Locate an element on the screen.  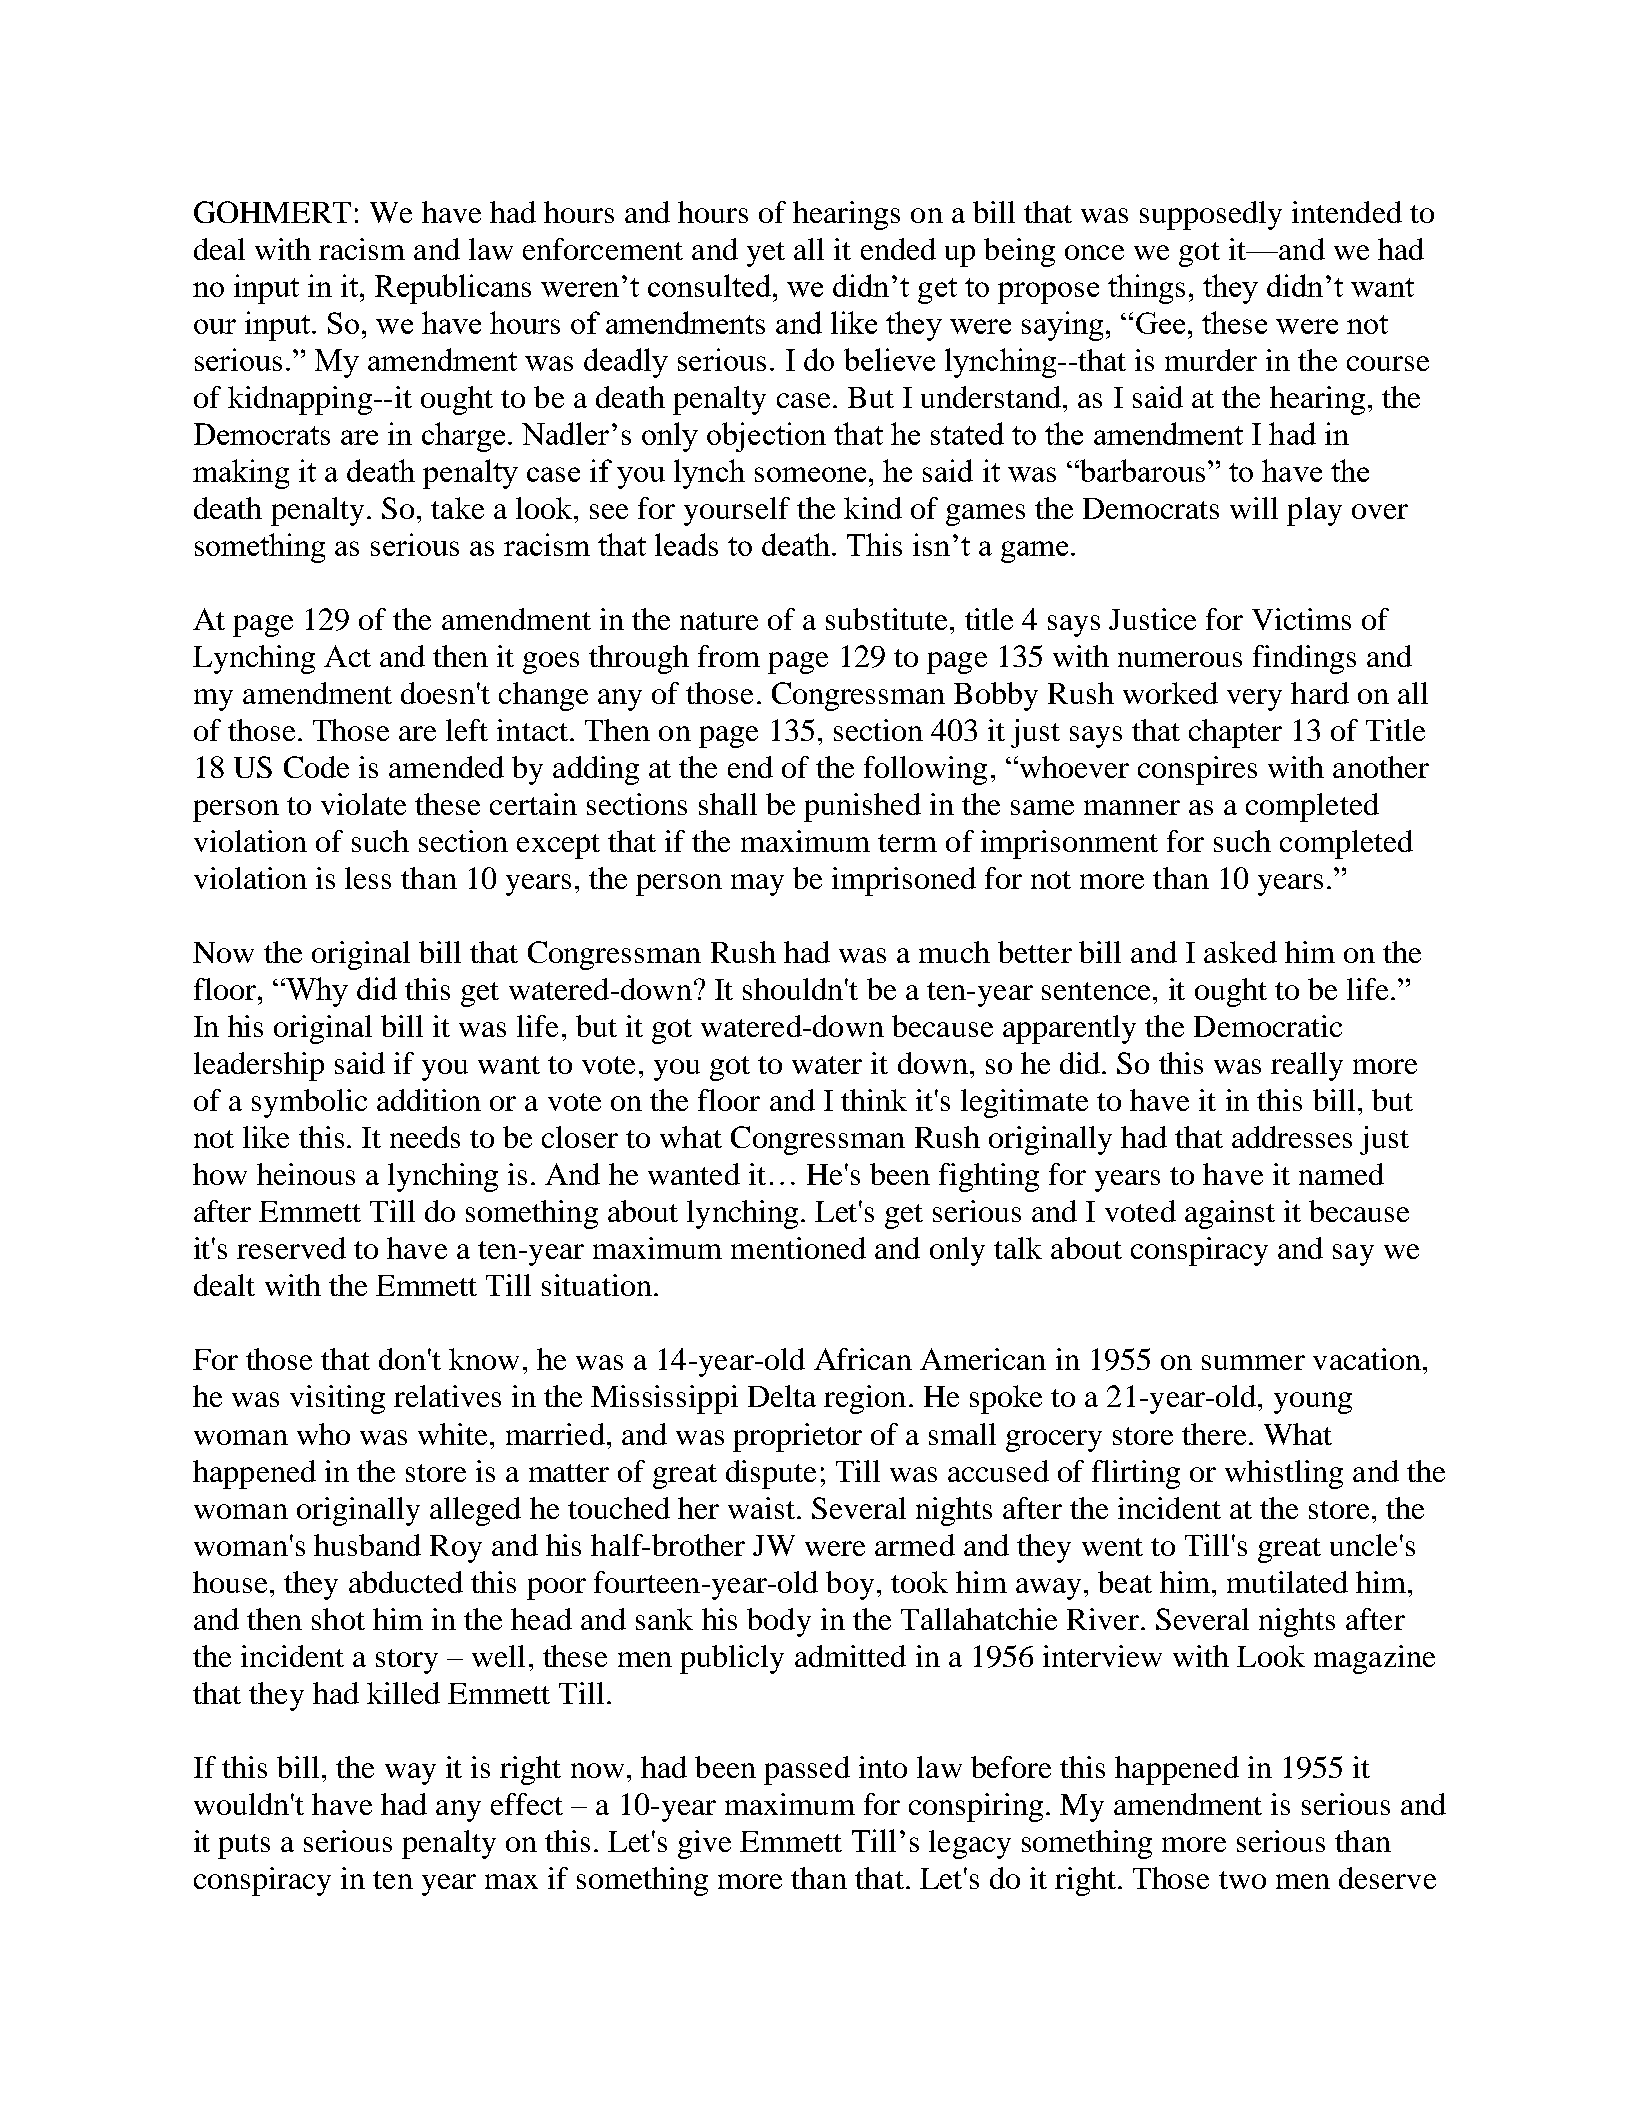
supposedly is located at coordinates (1211, 215).
